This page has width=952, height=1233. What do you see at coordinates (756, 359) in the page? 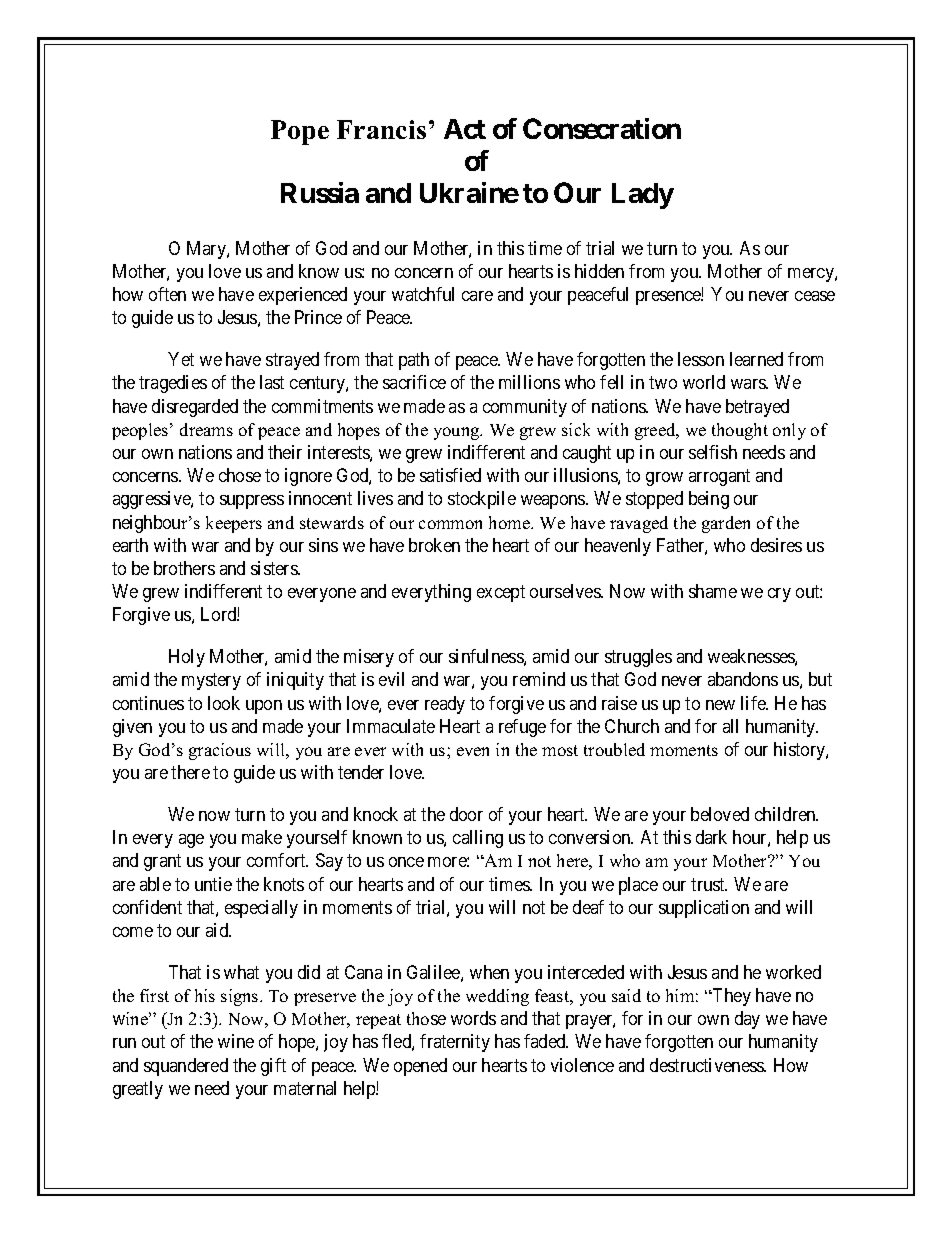
I see `learned` at bounding box center [756, 359].
